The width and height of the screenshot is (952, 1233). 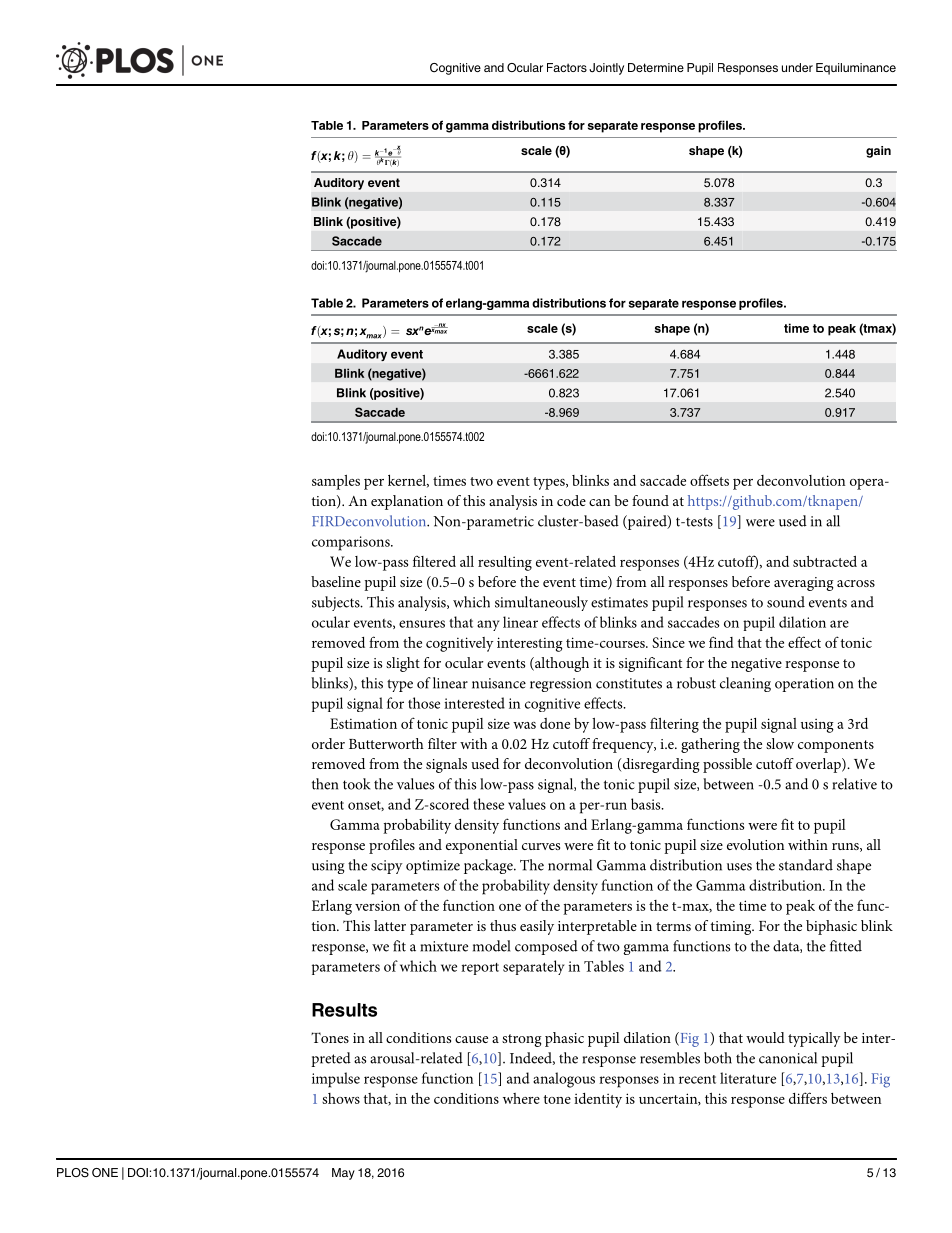 I want to click on subjects, so click(x=337, y=603).
